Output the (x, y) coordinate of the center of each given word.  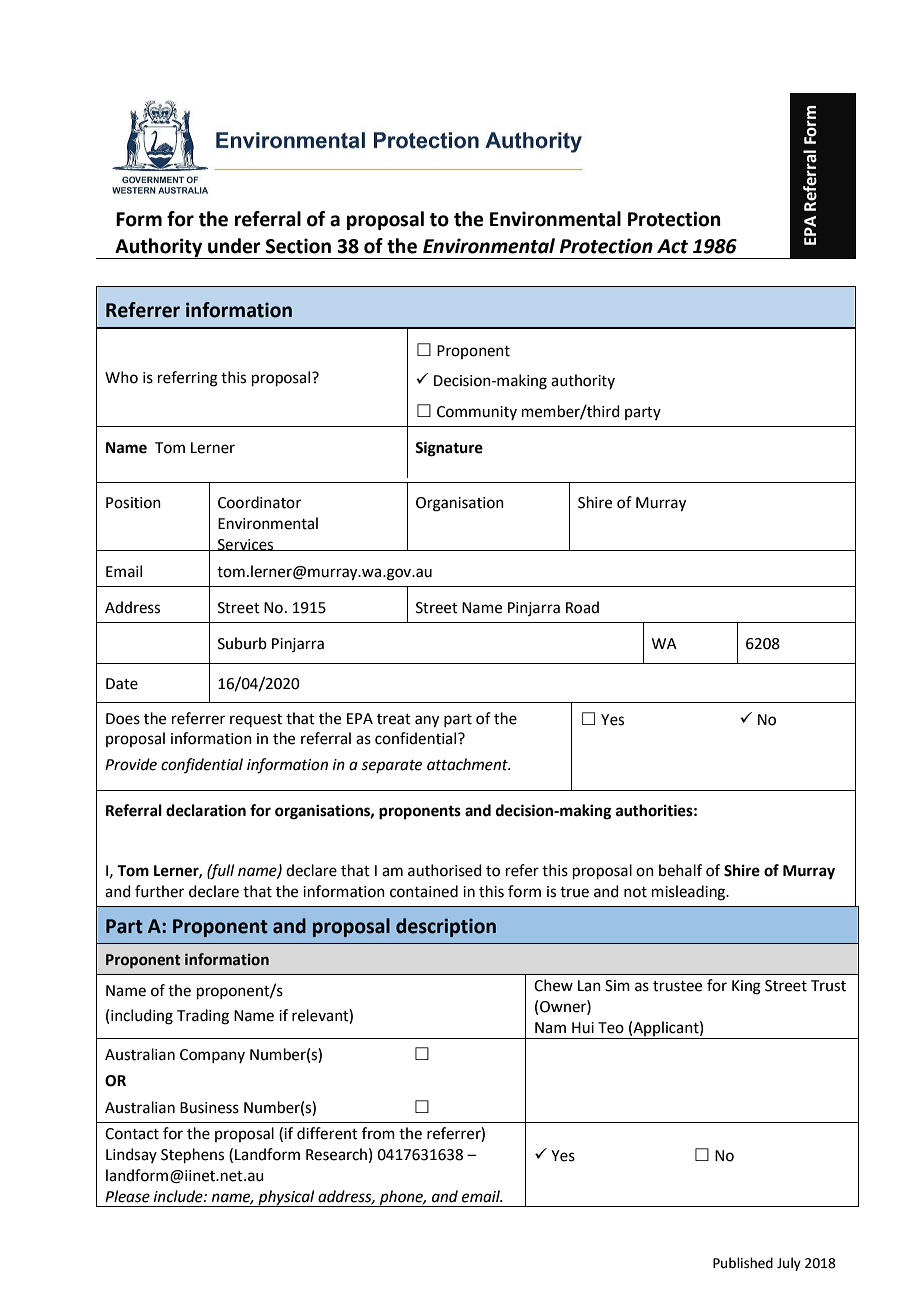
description (446, 927)
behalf (680, 870)
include (179, 1196)
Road (582, 607)
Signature (449, 449)
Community (477, 413)
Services (246, 545)
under (234, 246)
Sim (617, 986)
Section (298, 246)
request (256, 720)
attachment (468, 764)
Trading (203, 1017)
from (378, 1133)
